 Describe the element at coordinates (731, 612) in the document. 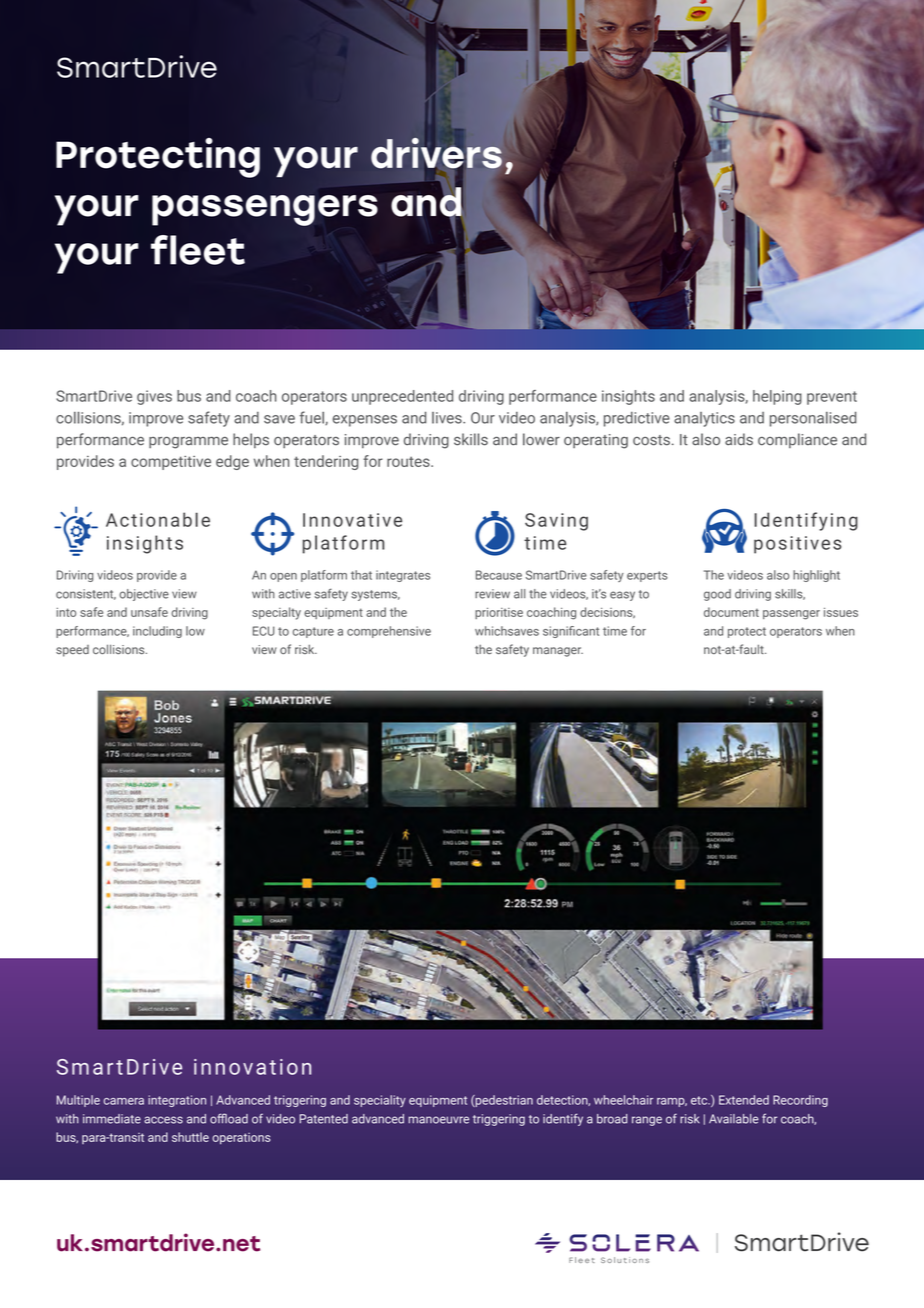

I see `document` at that location.
